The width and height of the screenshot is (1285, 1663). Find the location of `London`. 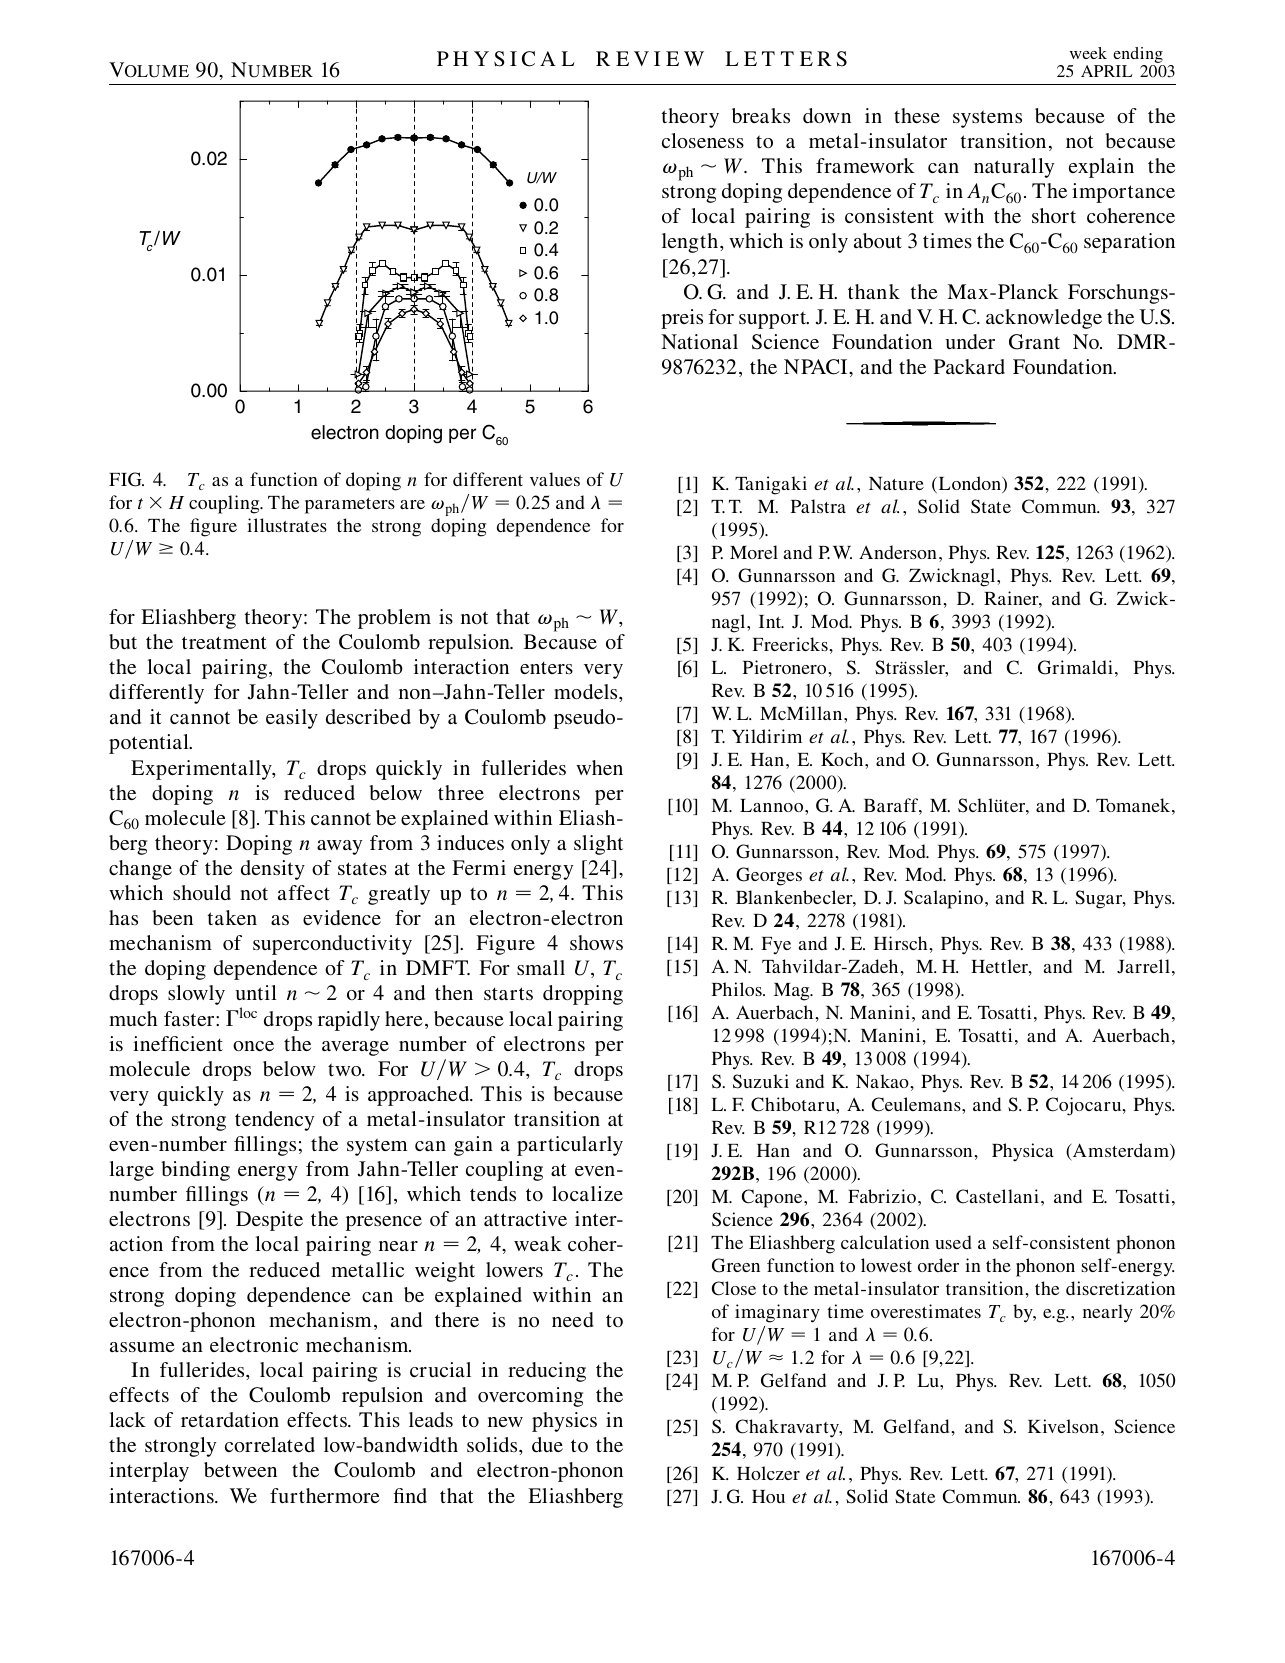

London is located at coordinates (969, 484).
